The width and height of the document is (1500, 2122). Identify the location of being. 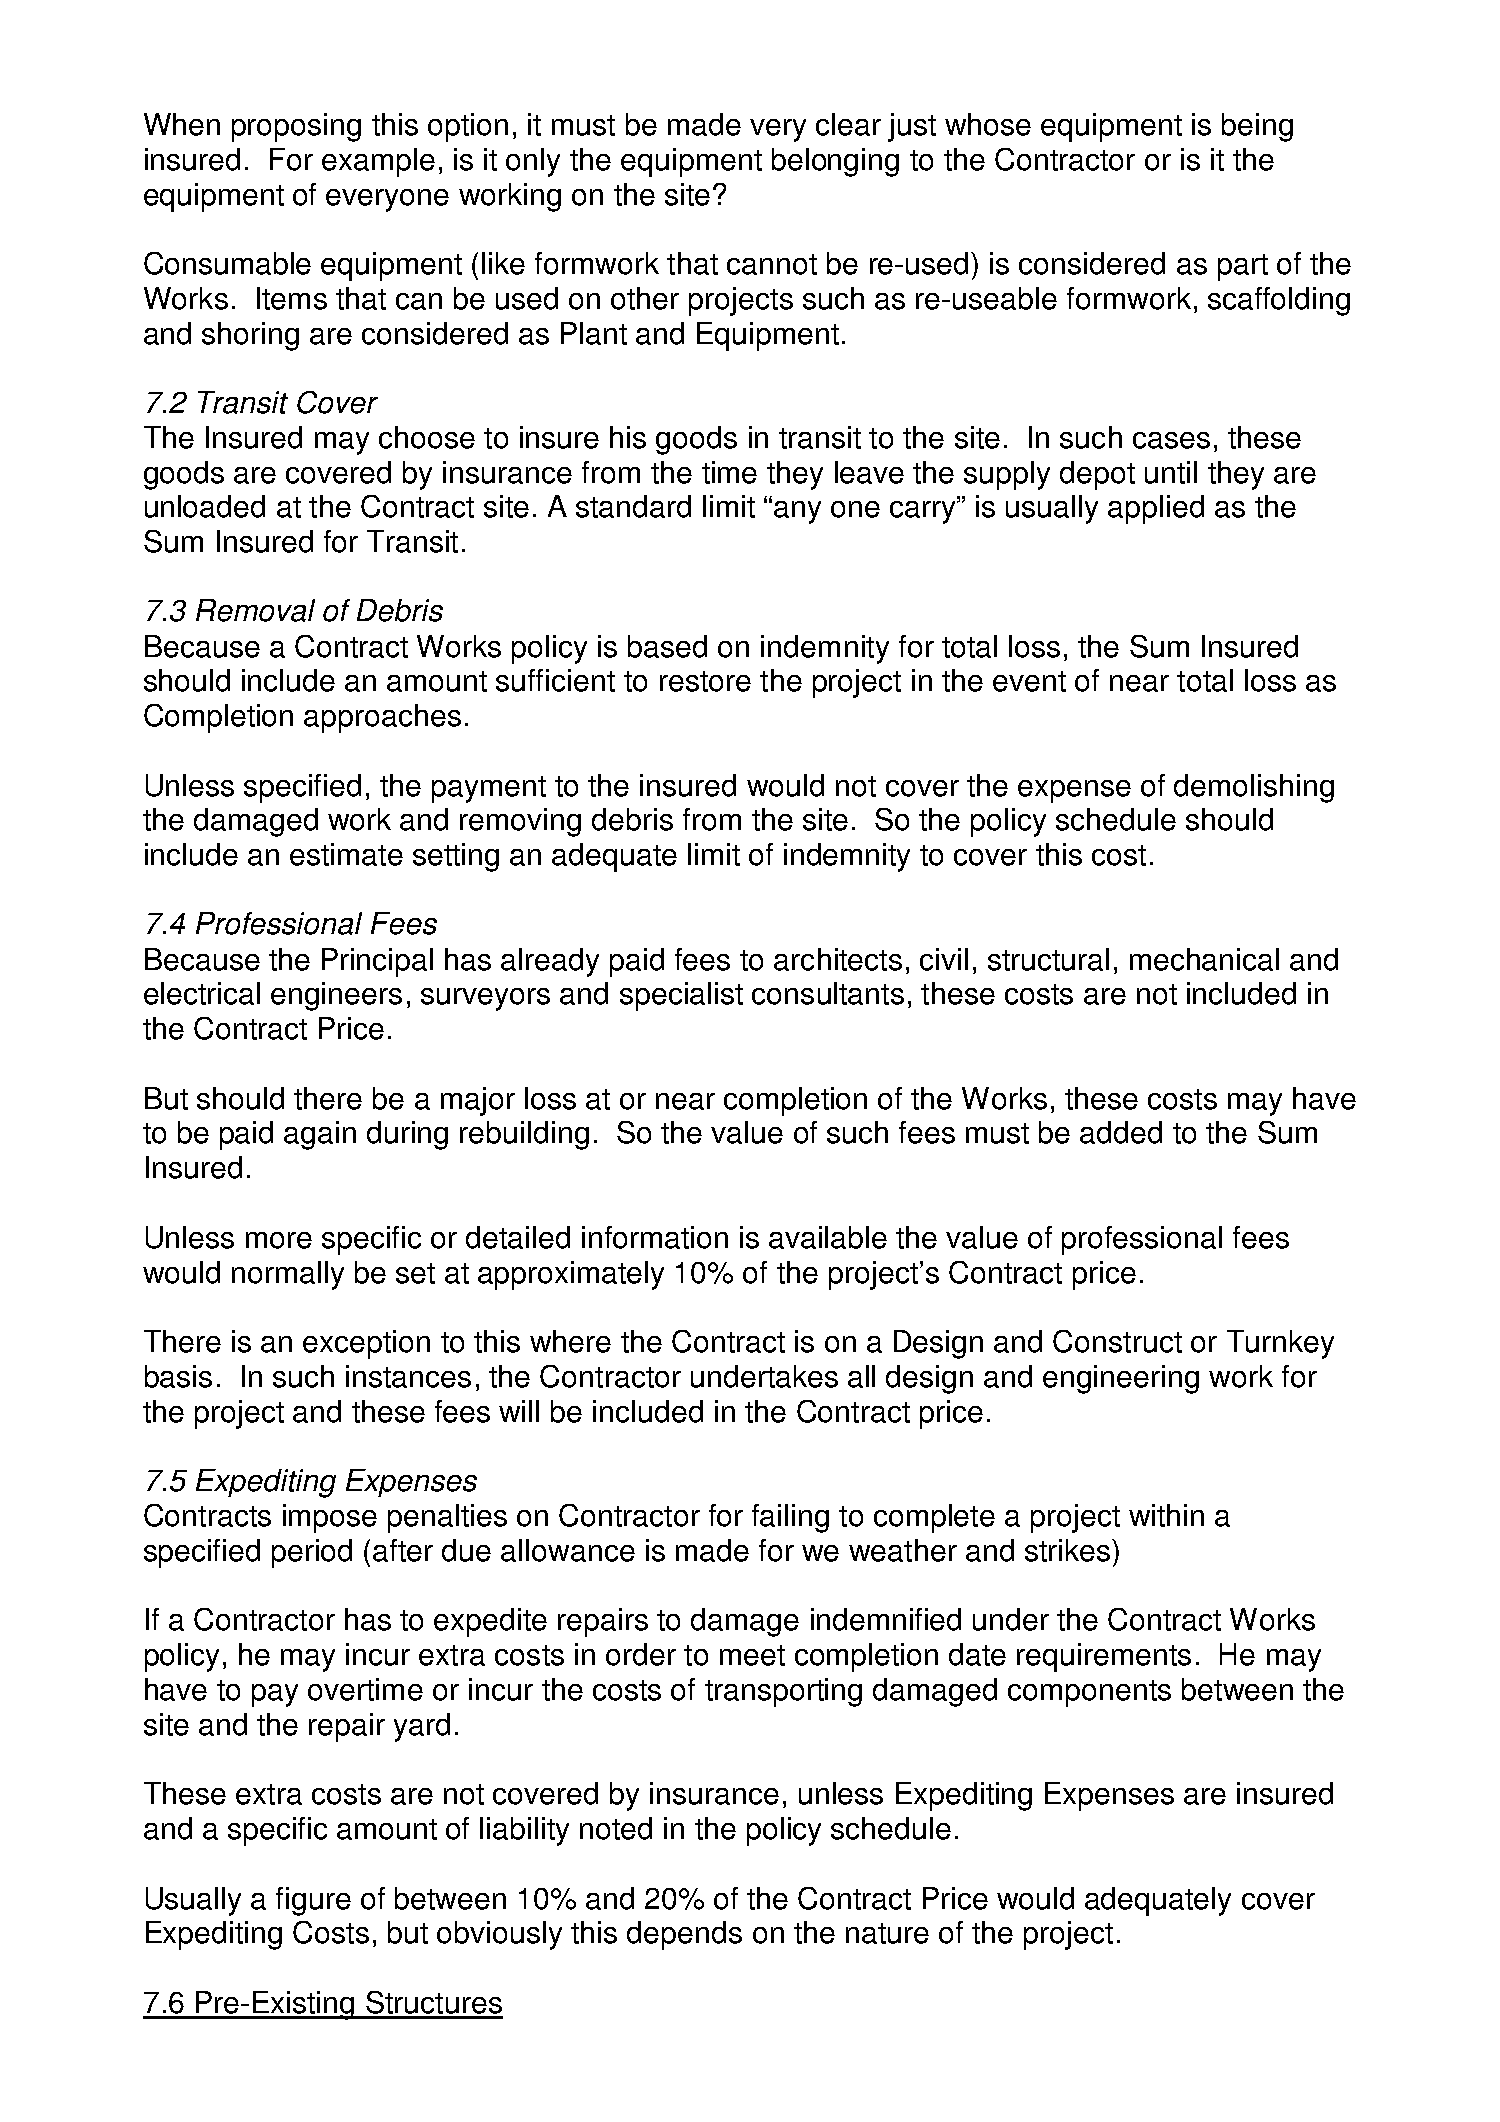
(1257, 127).
